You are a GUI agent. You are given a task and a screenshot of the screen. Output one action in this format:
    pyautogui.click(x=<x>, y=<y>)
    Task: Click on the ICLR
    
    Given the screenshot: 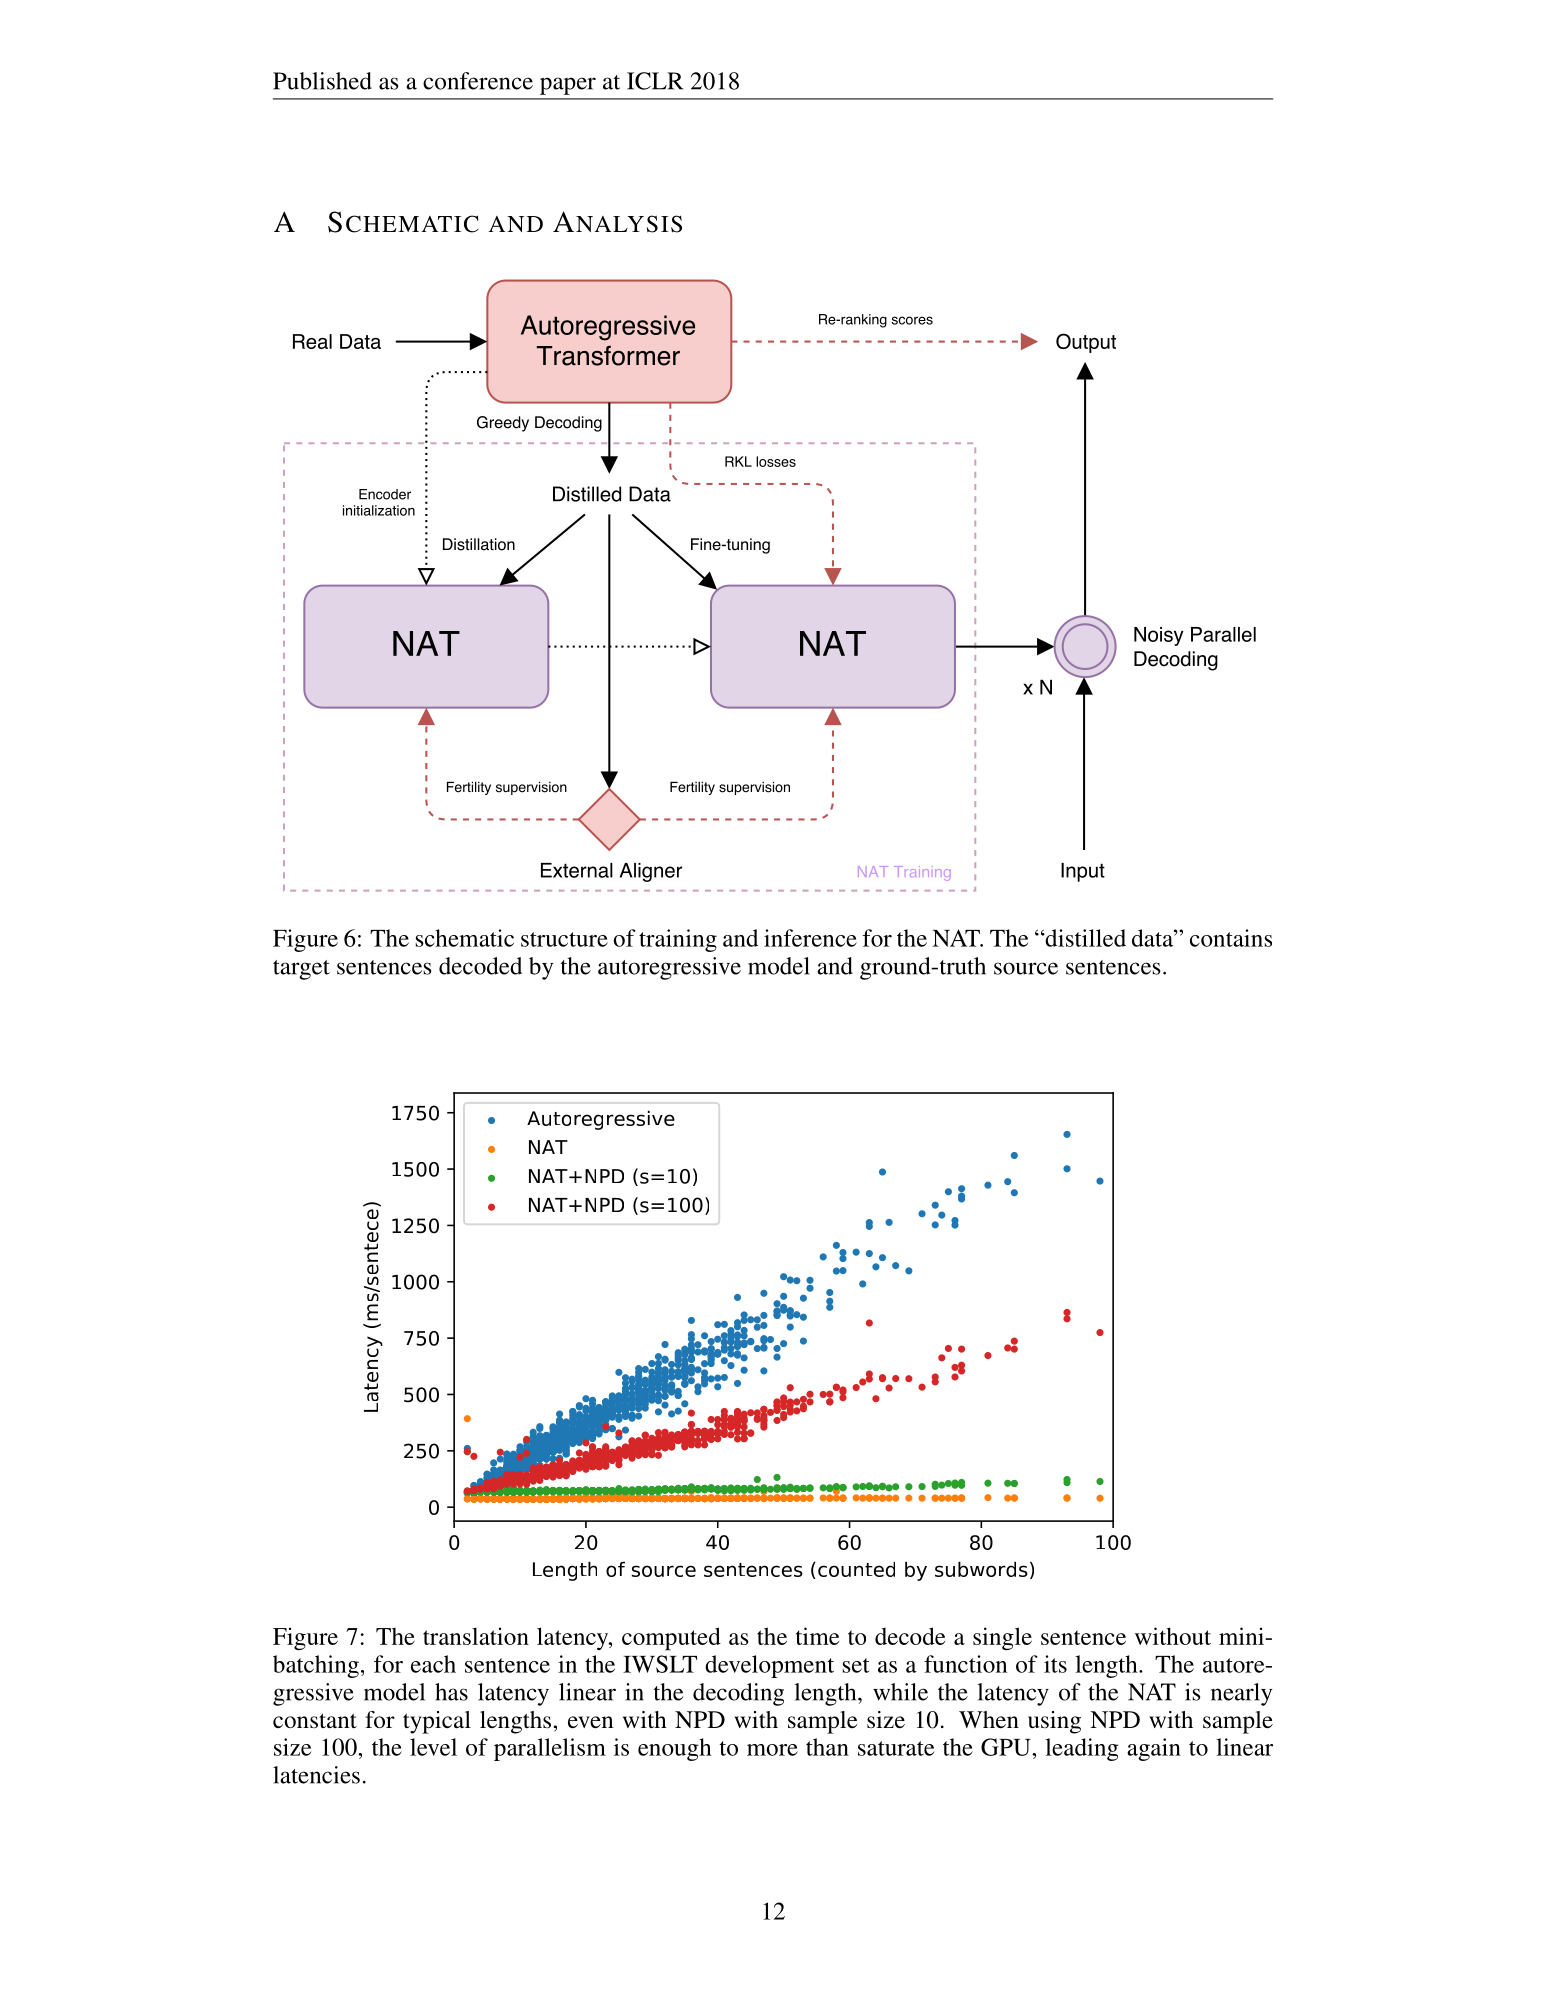 What is the action you would take?
    pyautogui.click(x=655, y=81)
